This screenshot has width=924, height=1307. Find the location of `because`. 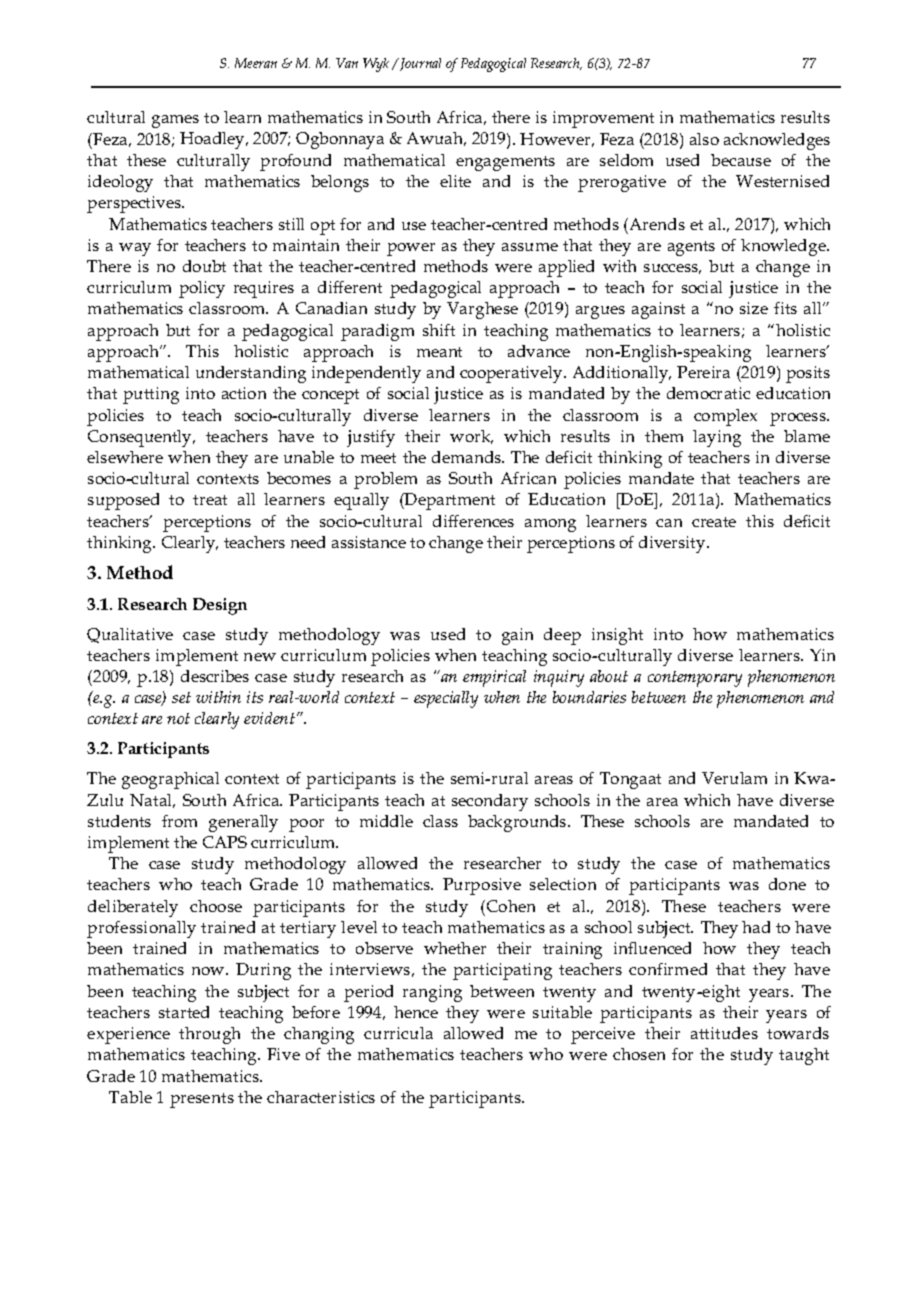

because is located at coordinates (741, 160).
